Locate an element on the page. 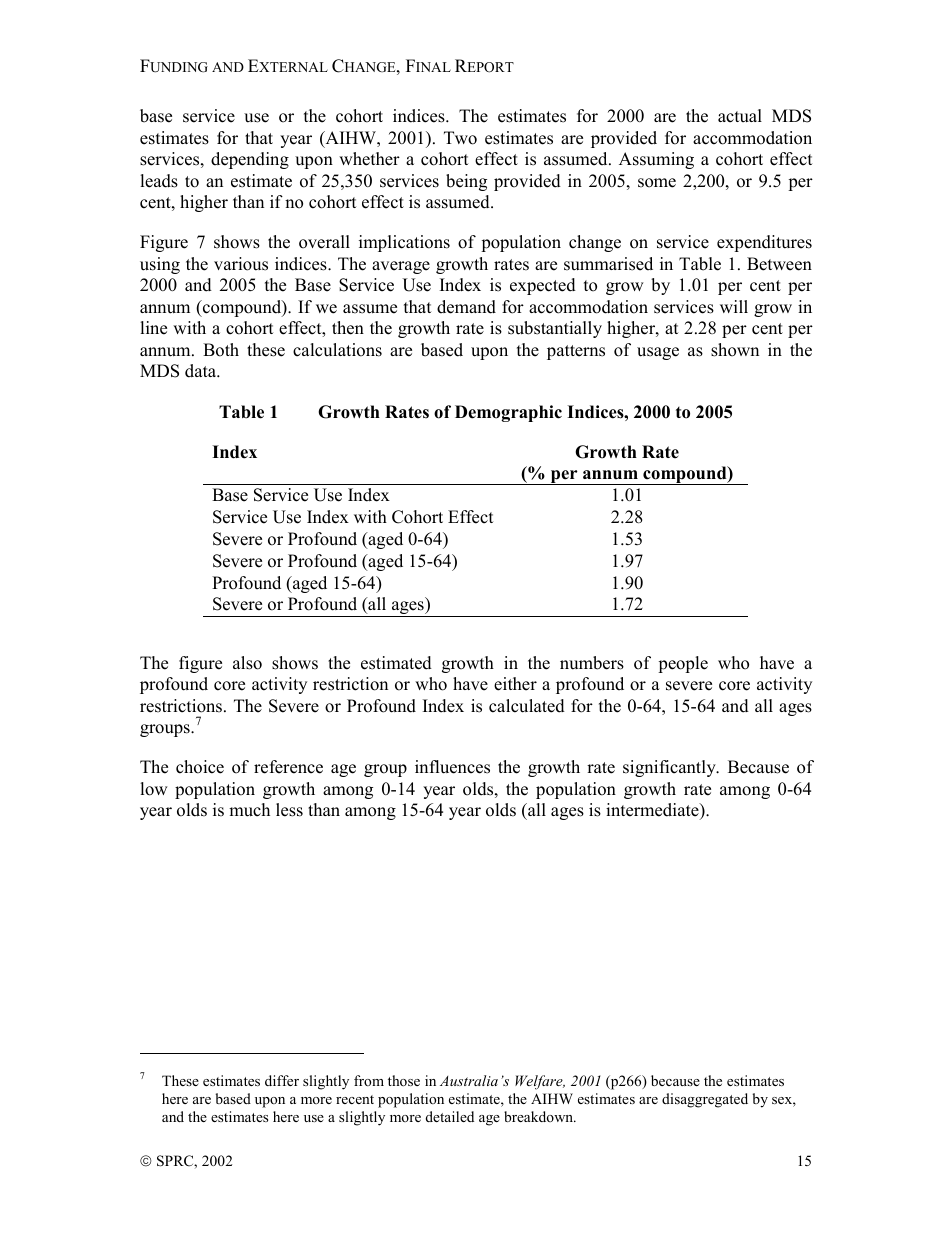 Image resolution: width=952 pixels, height=1233 pixels. influences is located at coordinates (452, 767).
